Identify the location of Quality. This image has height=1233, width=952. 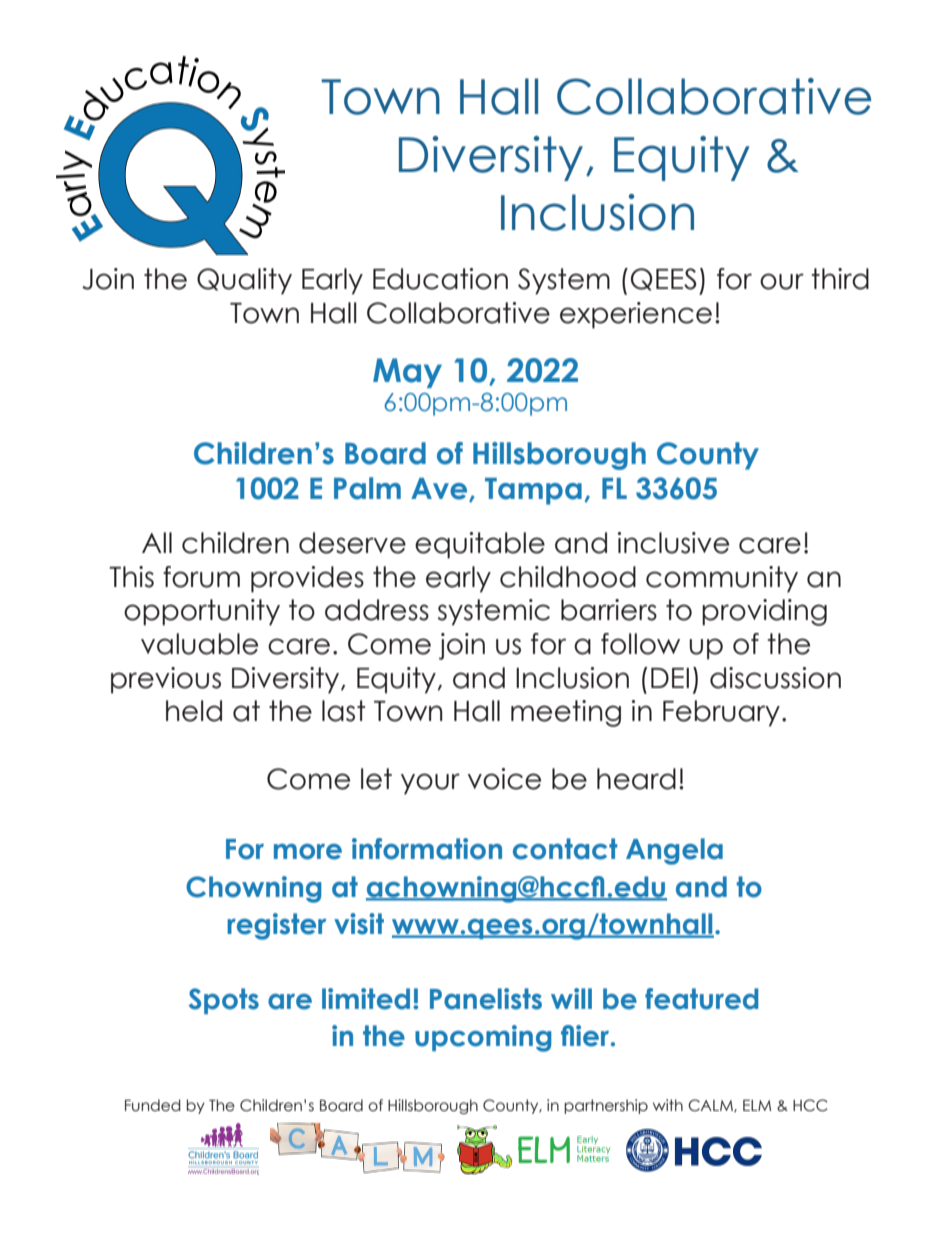
(244, 281).
